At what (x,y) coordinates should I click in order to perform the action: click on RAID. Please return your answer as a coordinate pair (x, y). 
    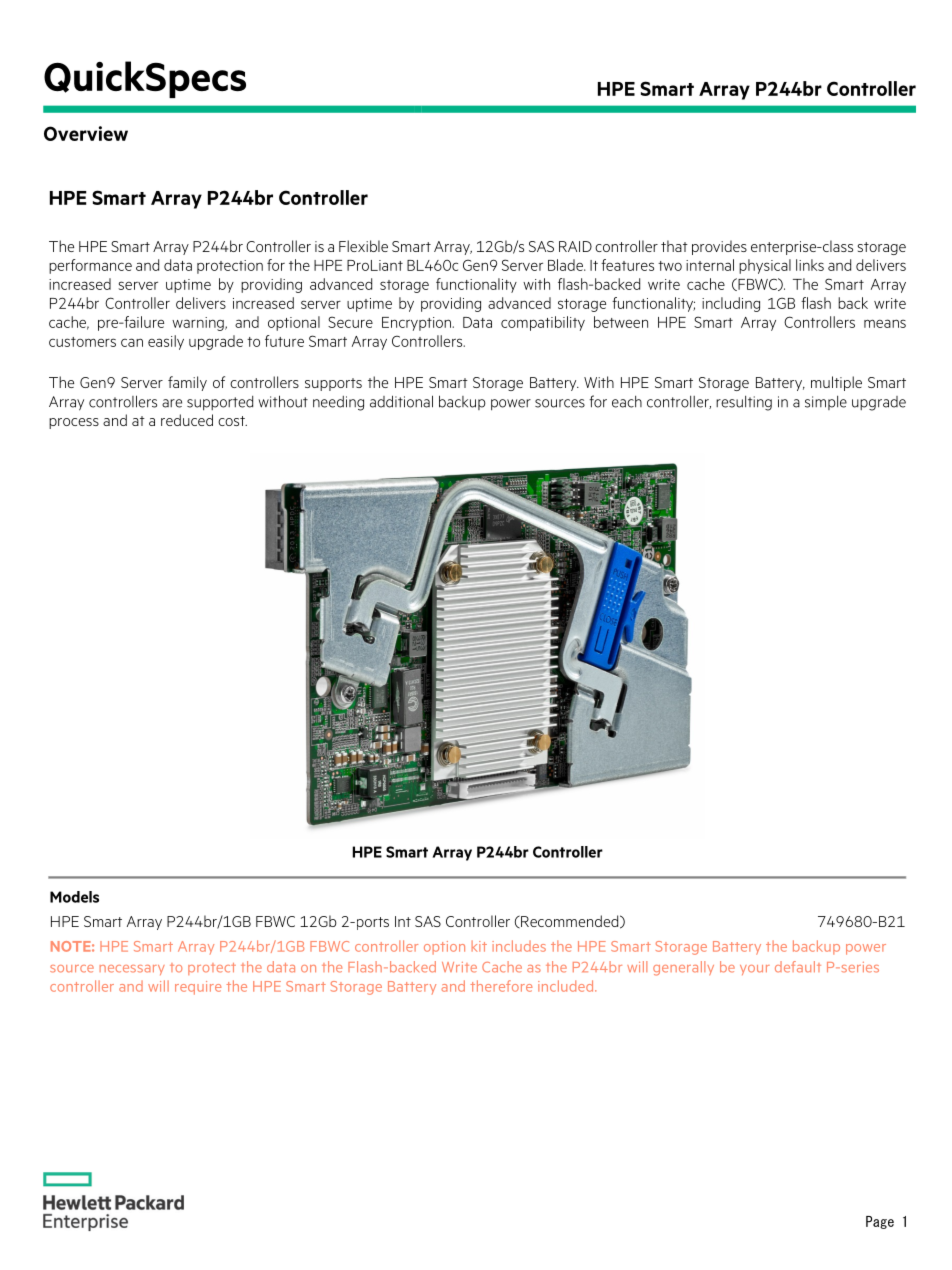
    Looking at the image, I should click on (575, 246).
